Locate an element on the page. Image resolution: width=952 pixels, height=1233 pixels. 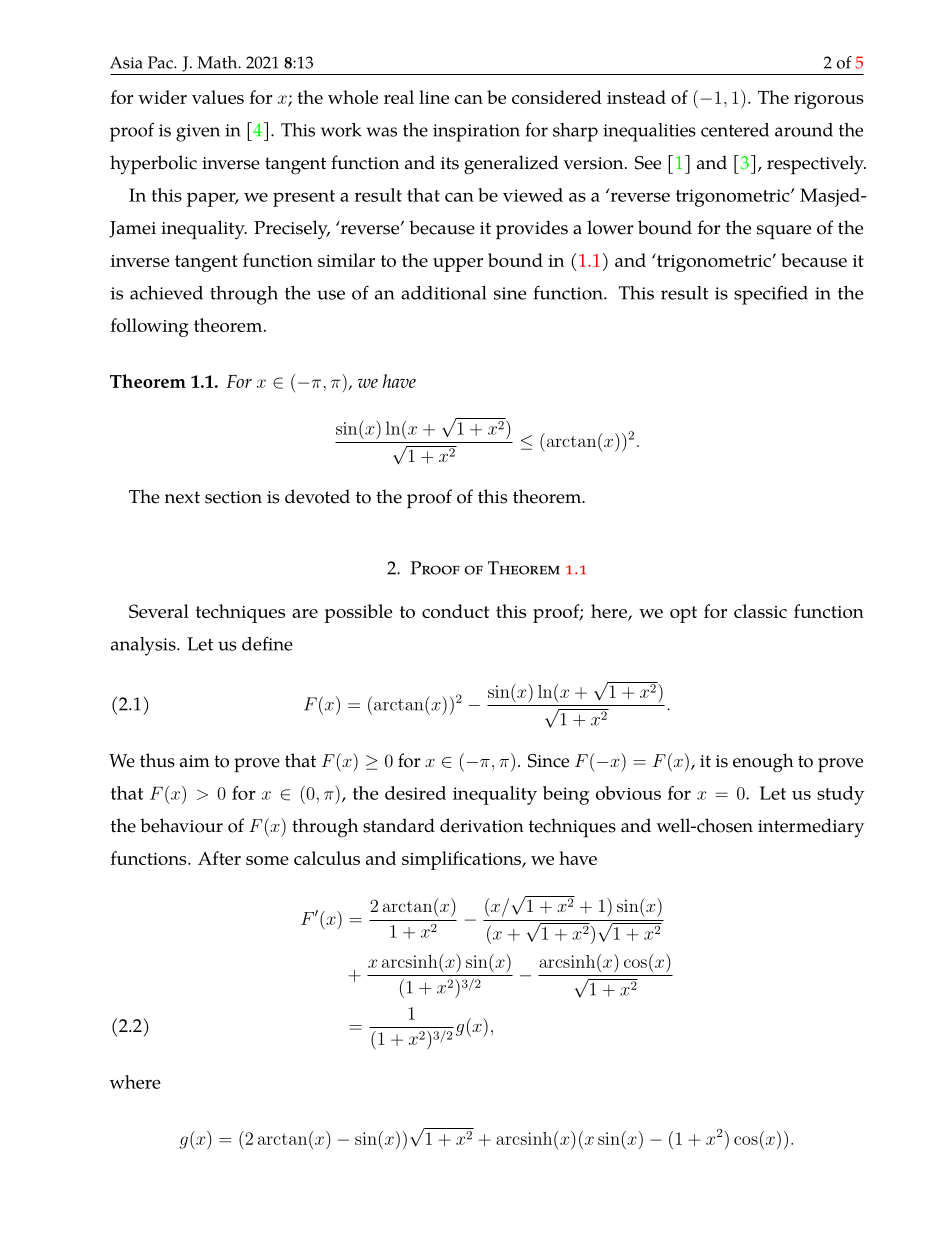
intermediary is located at coordinates (811, 827).
